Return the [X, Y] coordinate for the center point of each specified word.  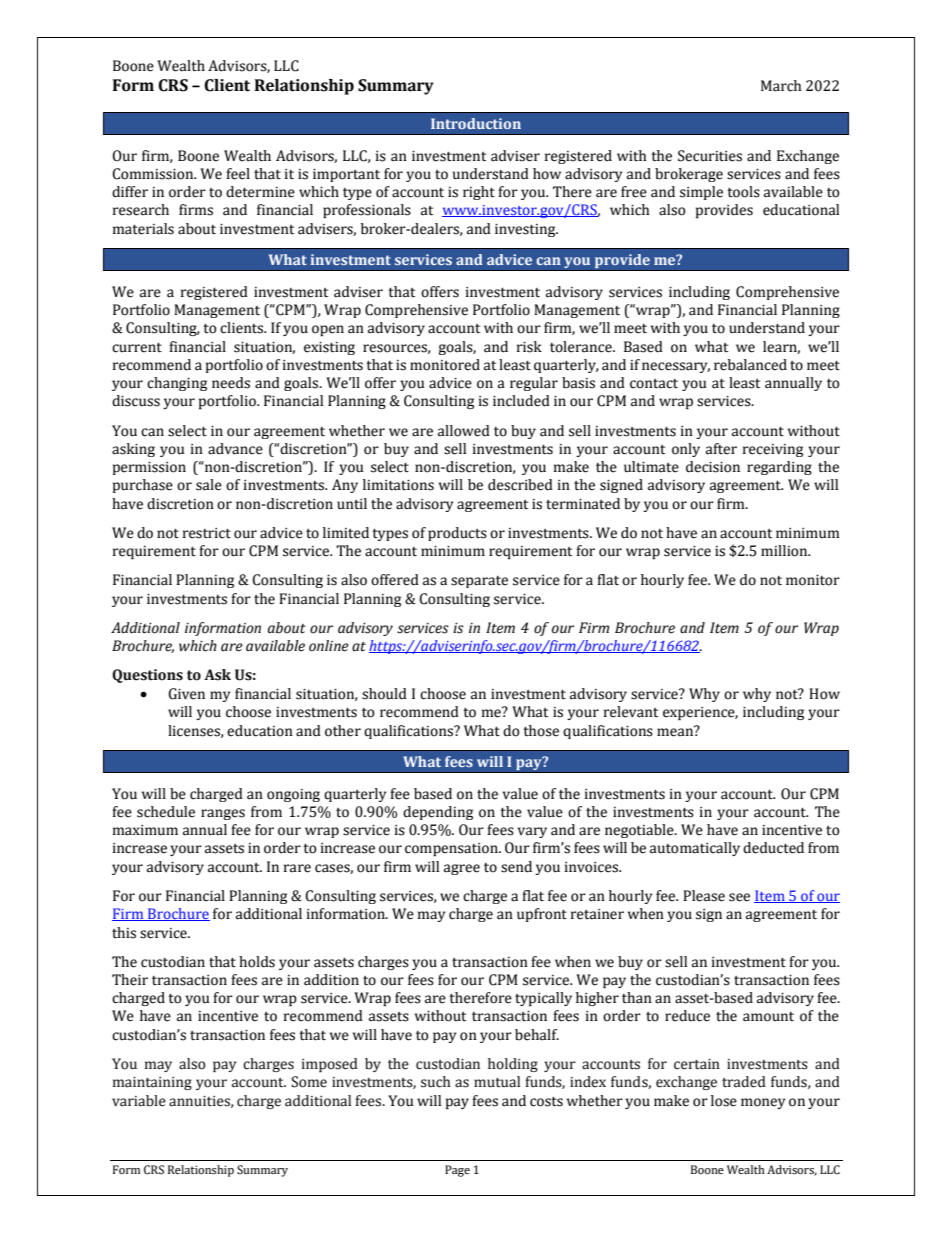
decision [713, 467]
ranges [223, 814]
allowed [464, 431]
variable [139, 1101]
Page [457, 1171]
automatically [695, 849]
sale [209, 485]
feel [238, 174]
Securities [710, 156]
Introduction [476, 123]
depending [438, 813]
